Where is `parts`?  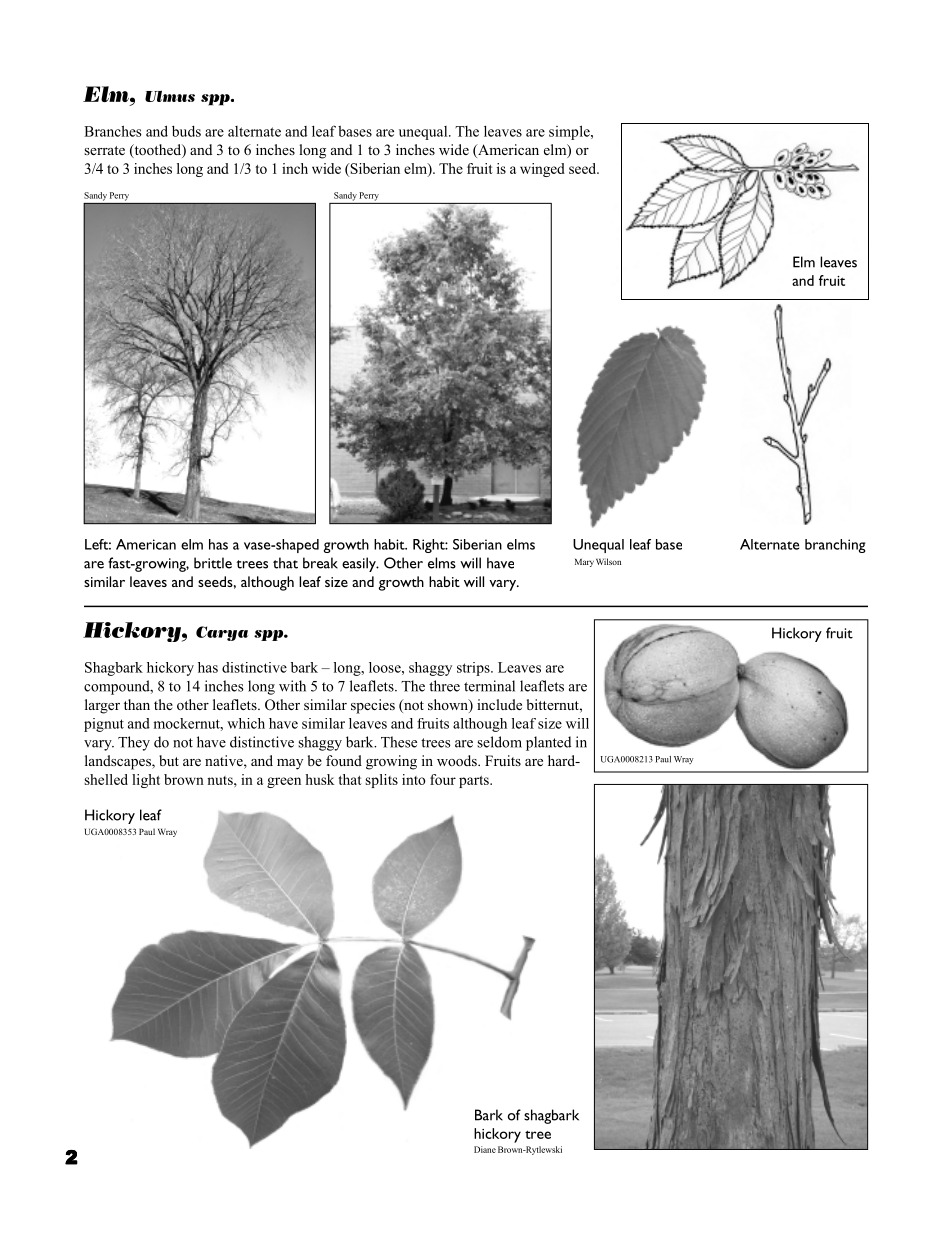
parts is located at coordinates (475, 782).
